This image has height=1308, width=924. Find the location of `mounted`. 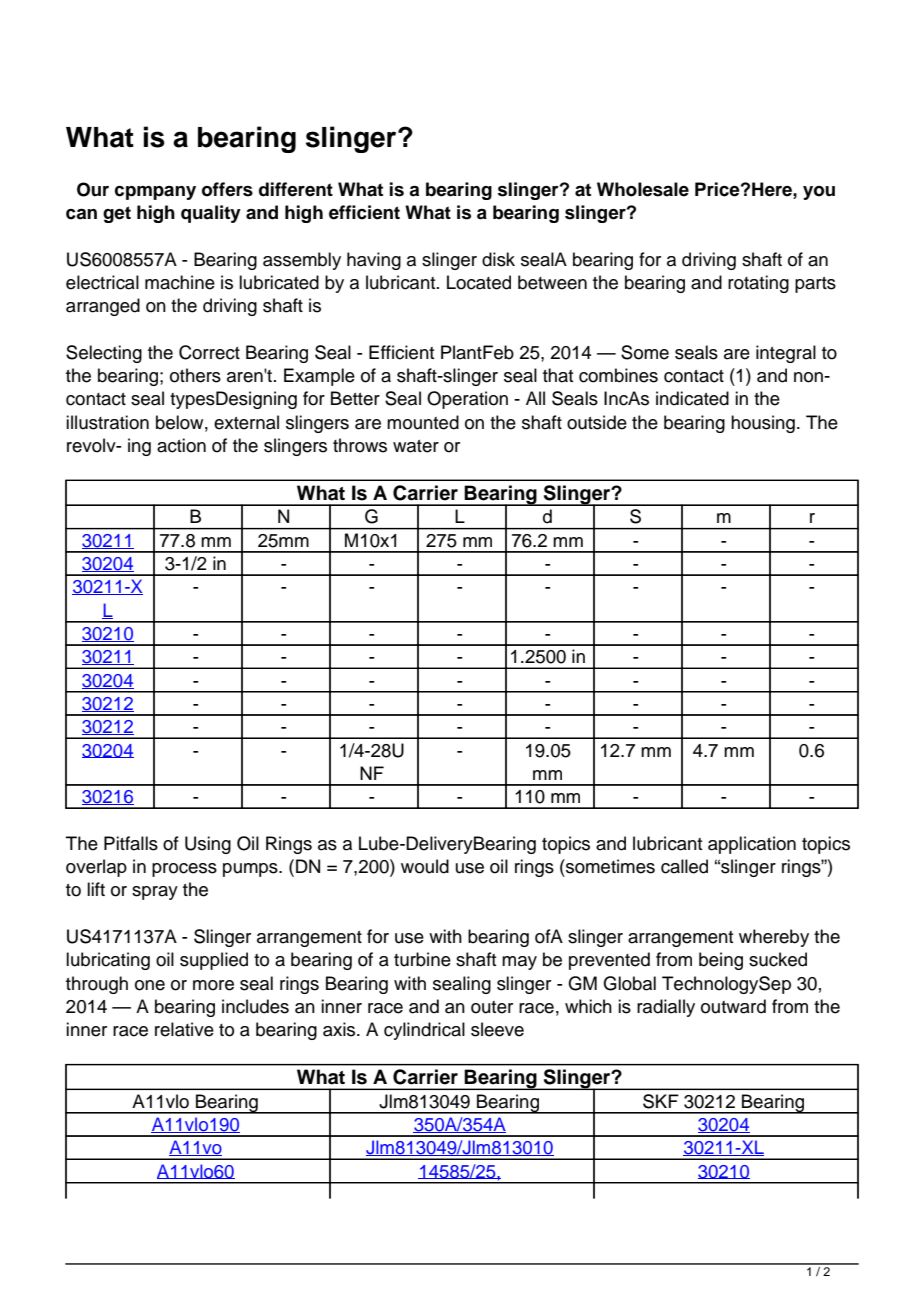

mounted is located at coordinates (423, 422).
